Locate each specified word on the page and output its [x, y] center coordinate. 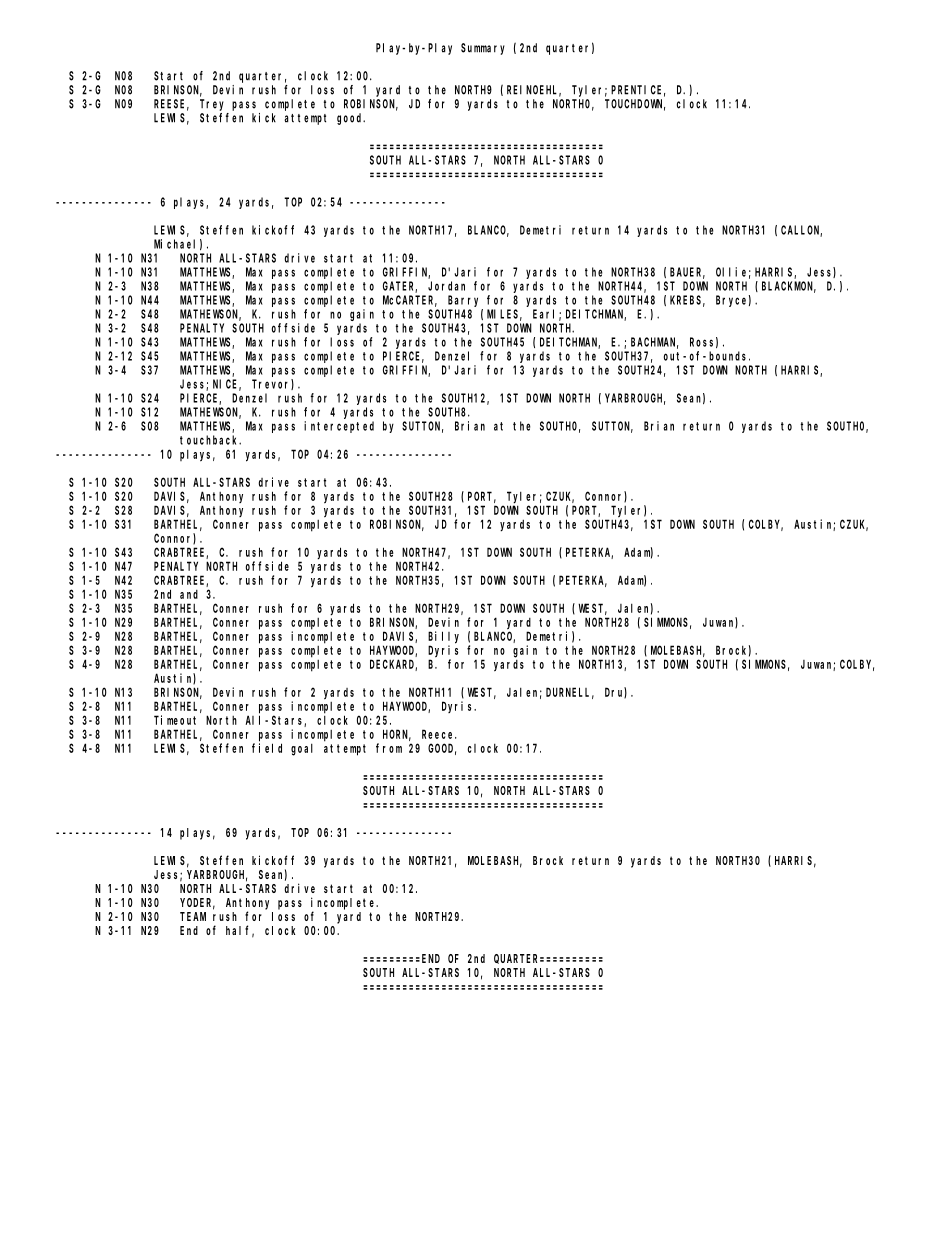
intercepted [339, 427]
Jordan [446, 286]
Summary [483, 49]
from [389, 748]
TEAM [193, 916]
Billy [443, 637]
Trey [212, 105]
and [189, 594]
